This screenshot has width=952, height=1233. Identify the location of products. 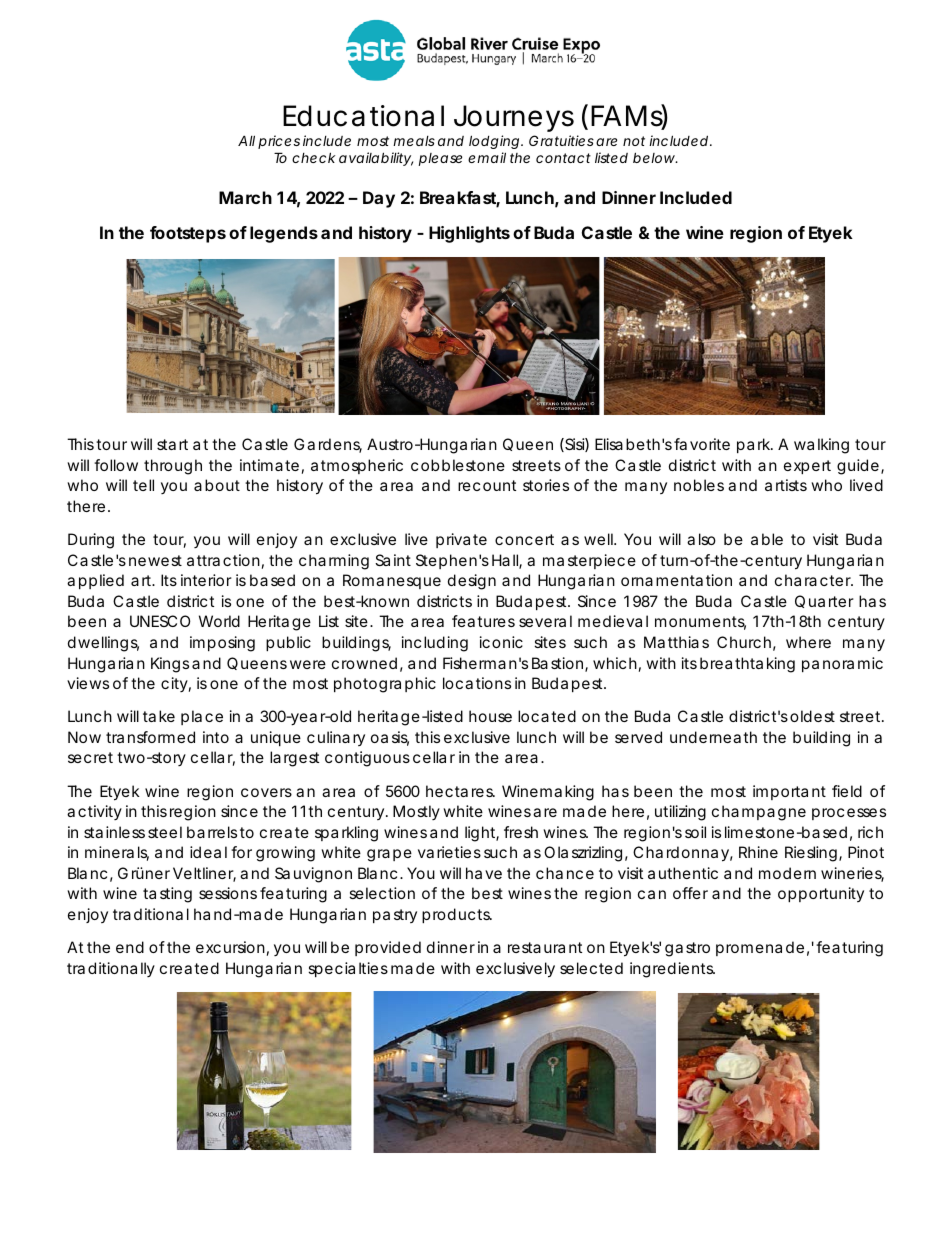
(457, 915).
